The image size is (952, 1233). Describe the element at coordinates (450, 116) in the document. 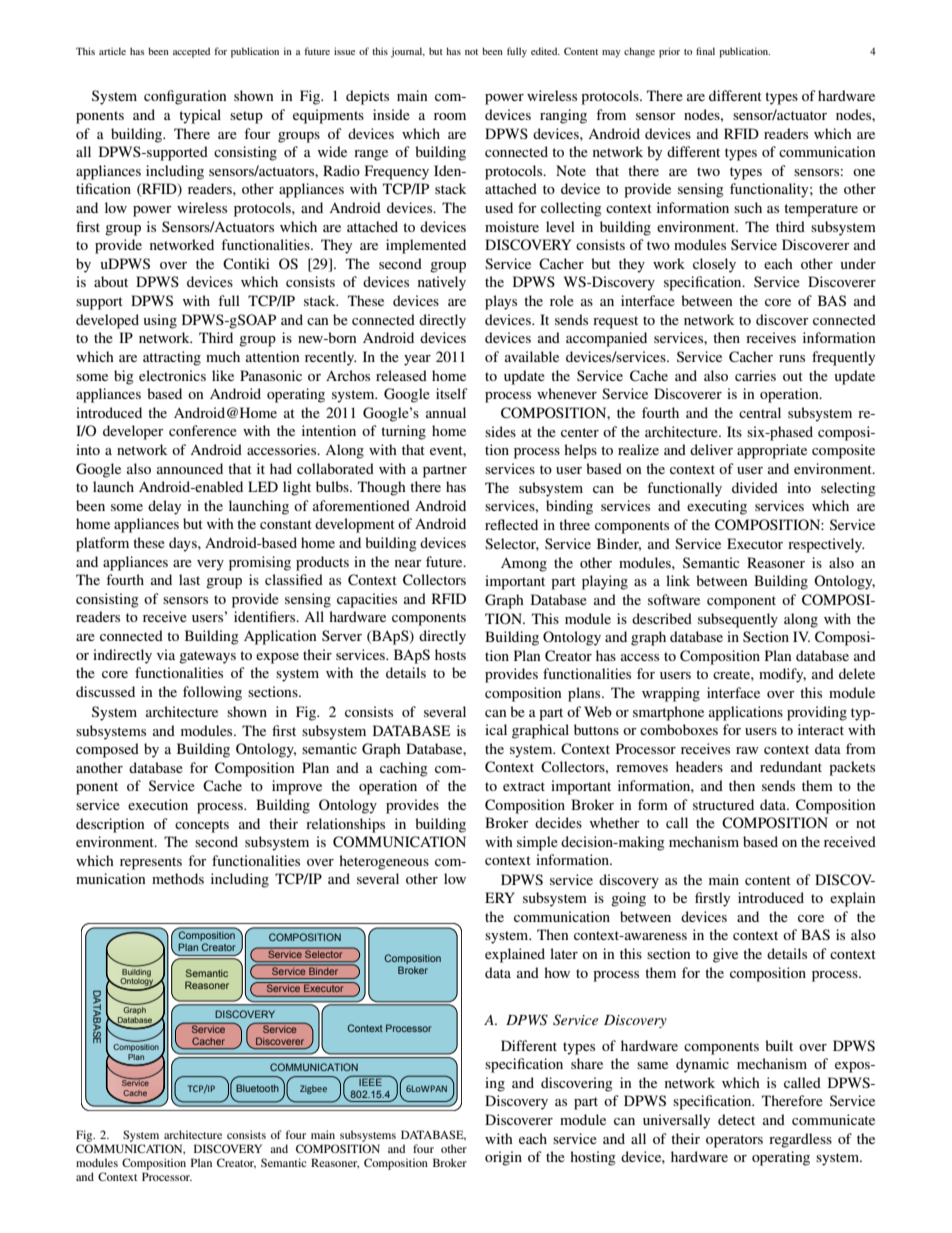

I see `room` at that location.
